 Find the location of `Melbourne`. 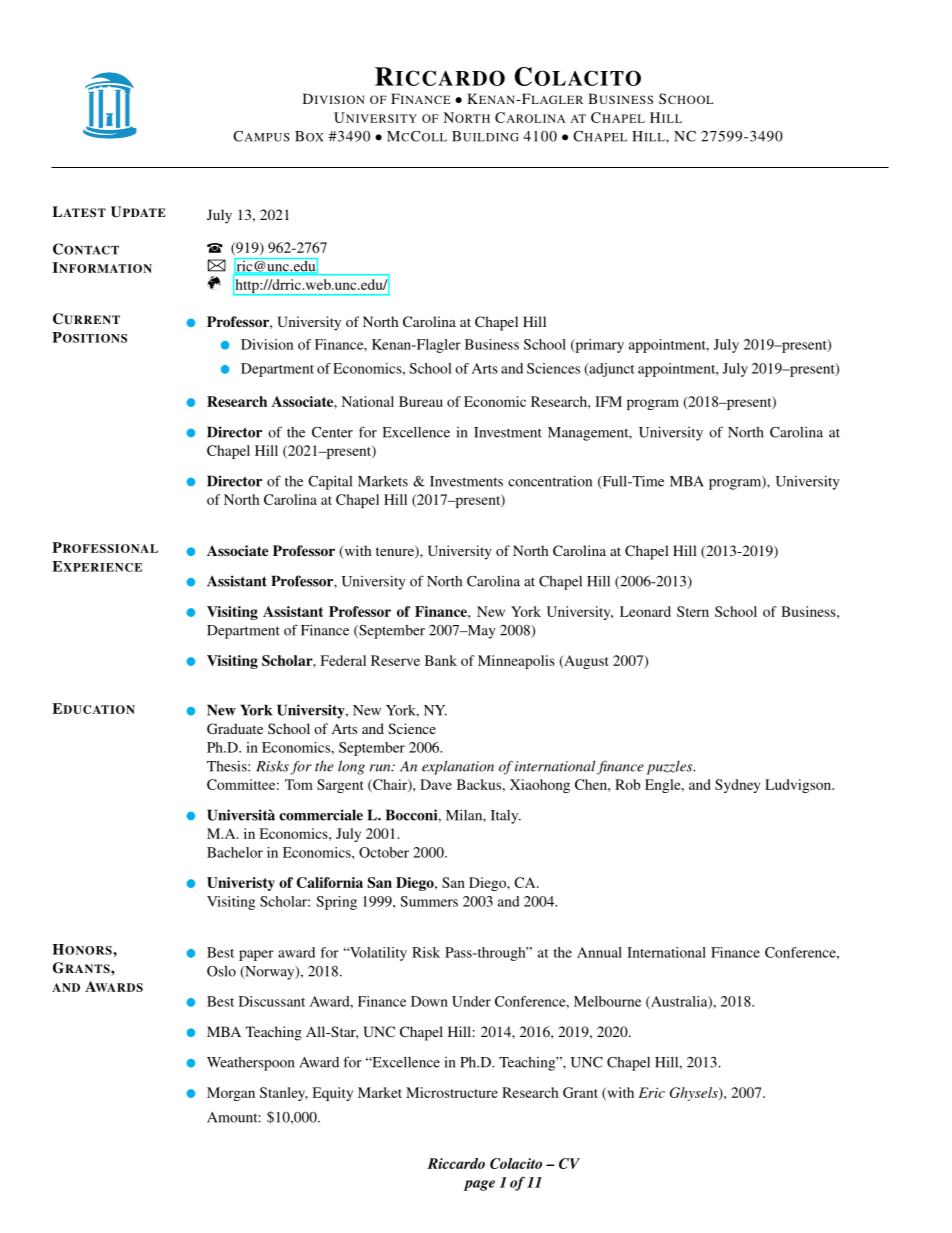

Melbourne is located at coordinates (607, 1001).
